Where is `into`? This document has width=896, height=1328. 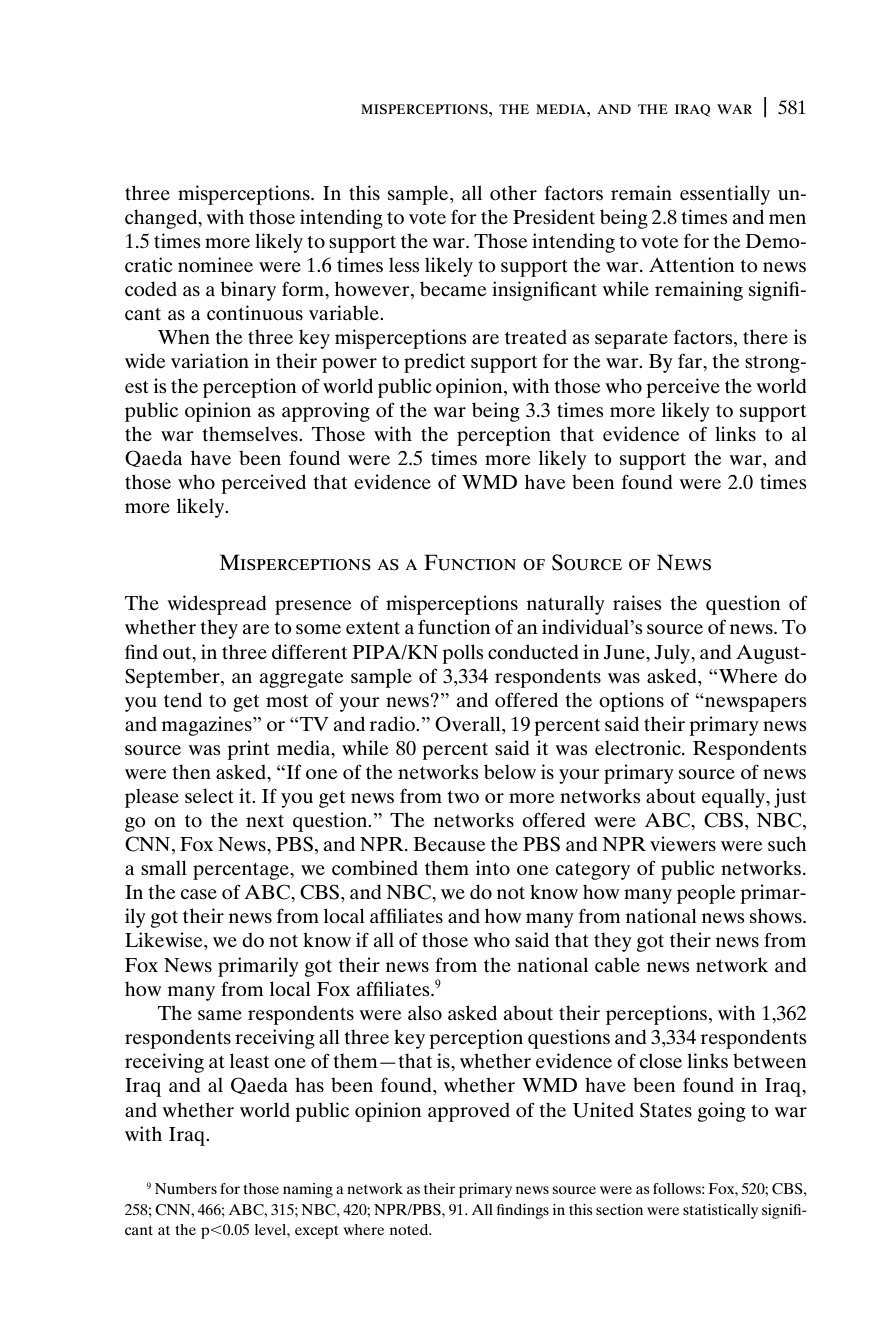
into is located at coordinates (493, 867).
